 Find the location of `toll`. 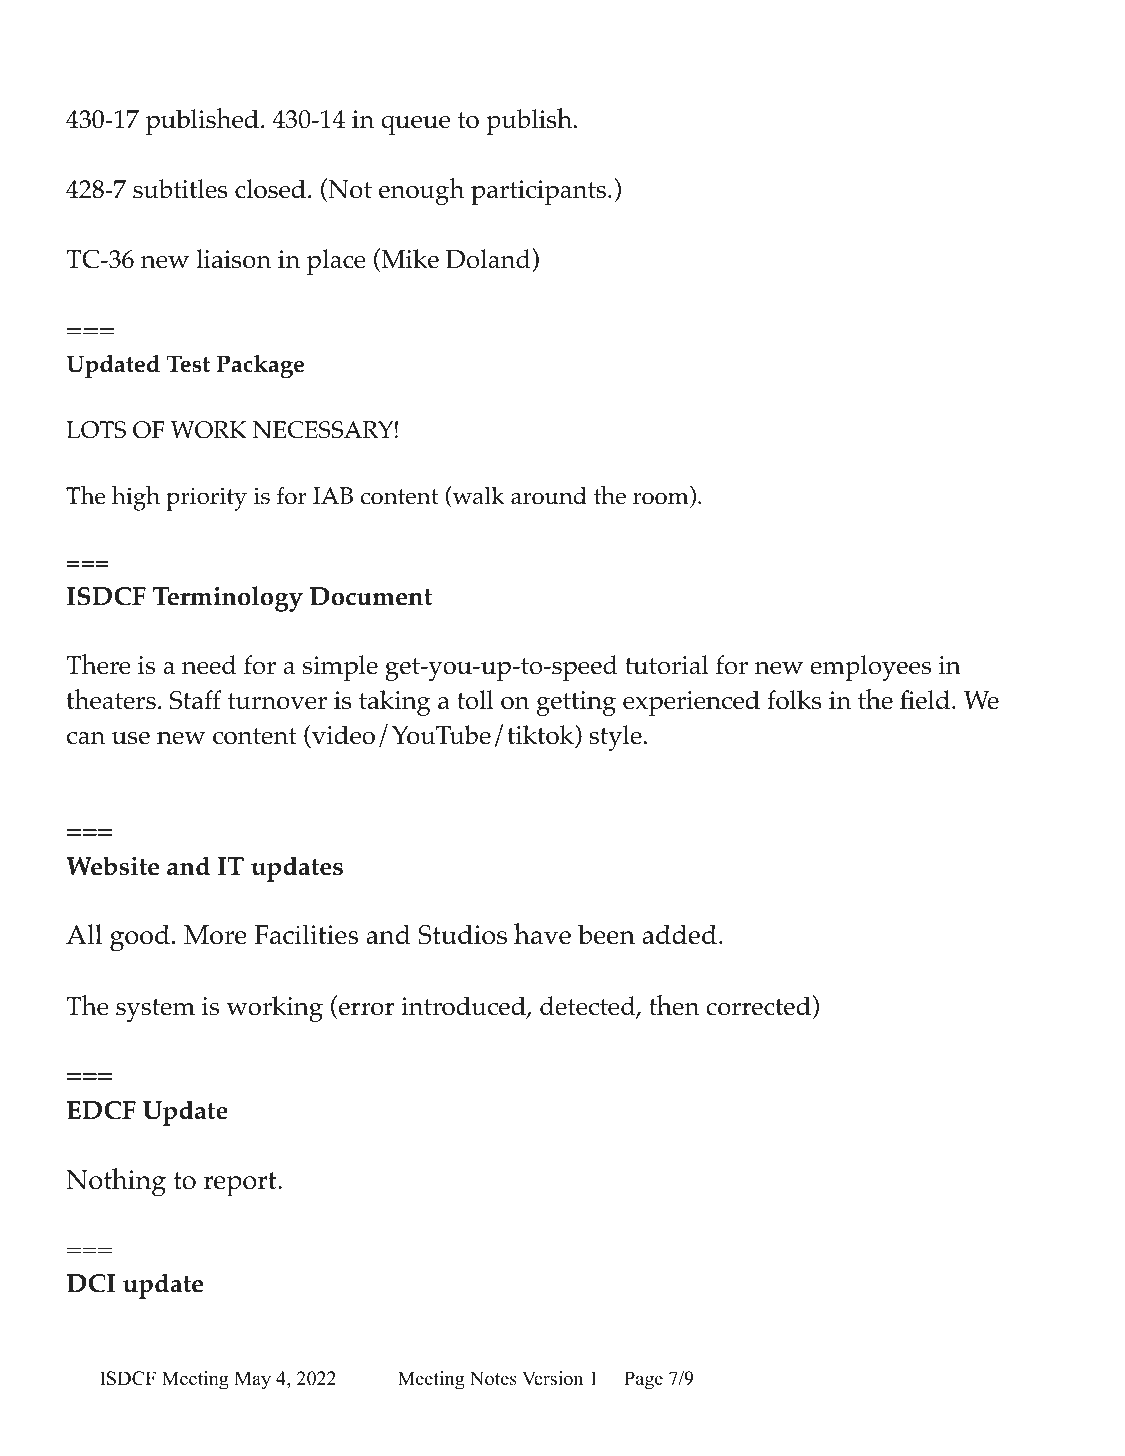

toll is located at coordinates (475, 700).
